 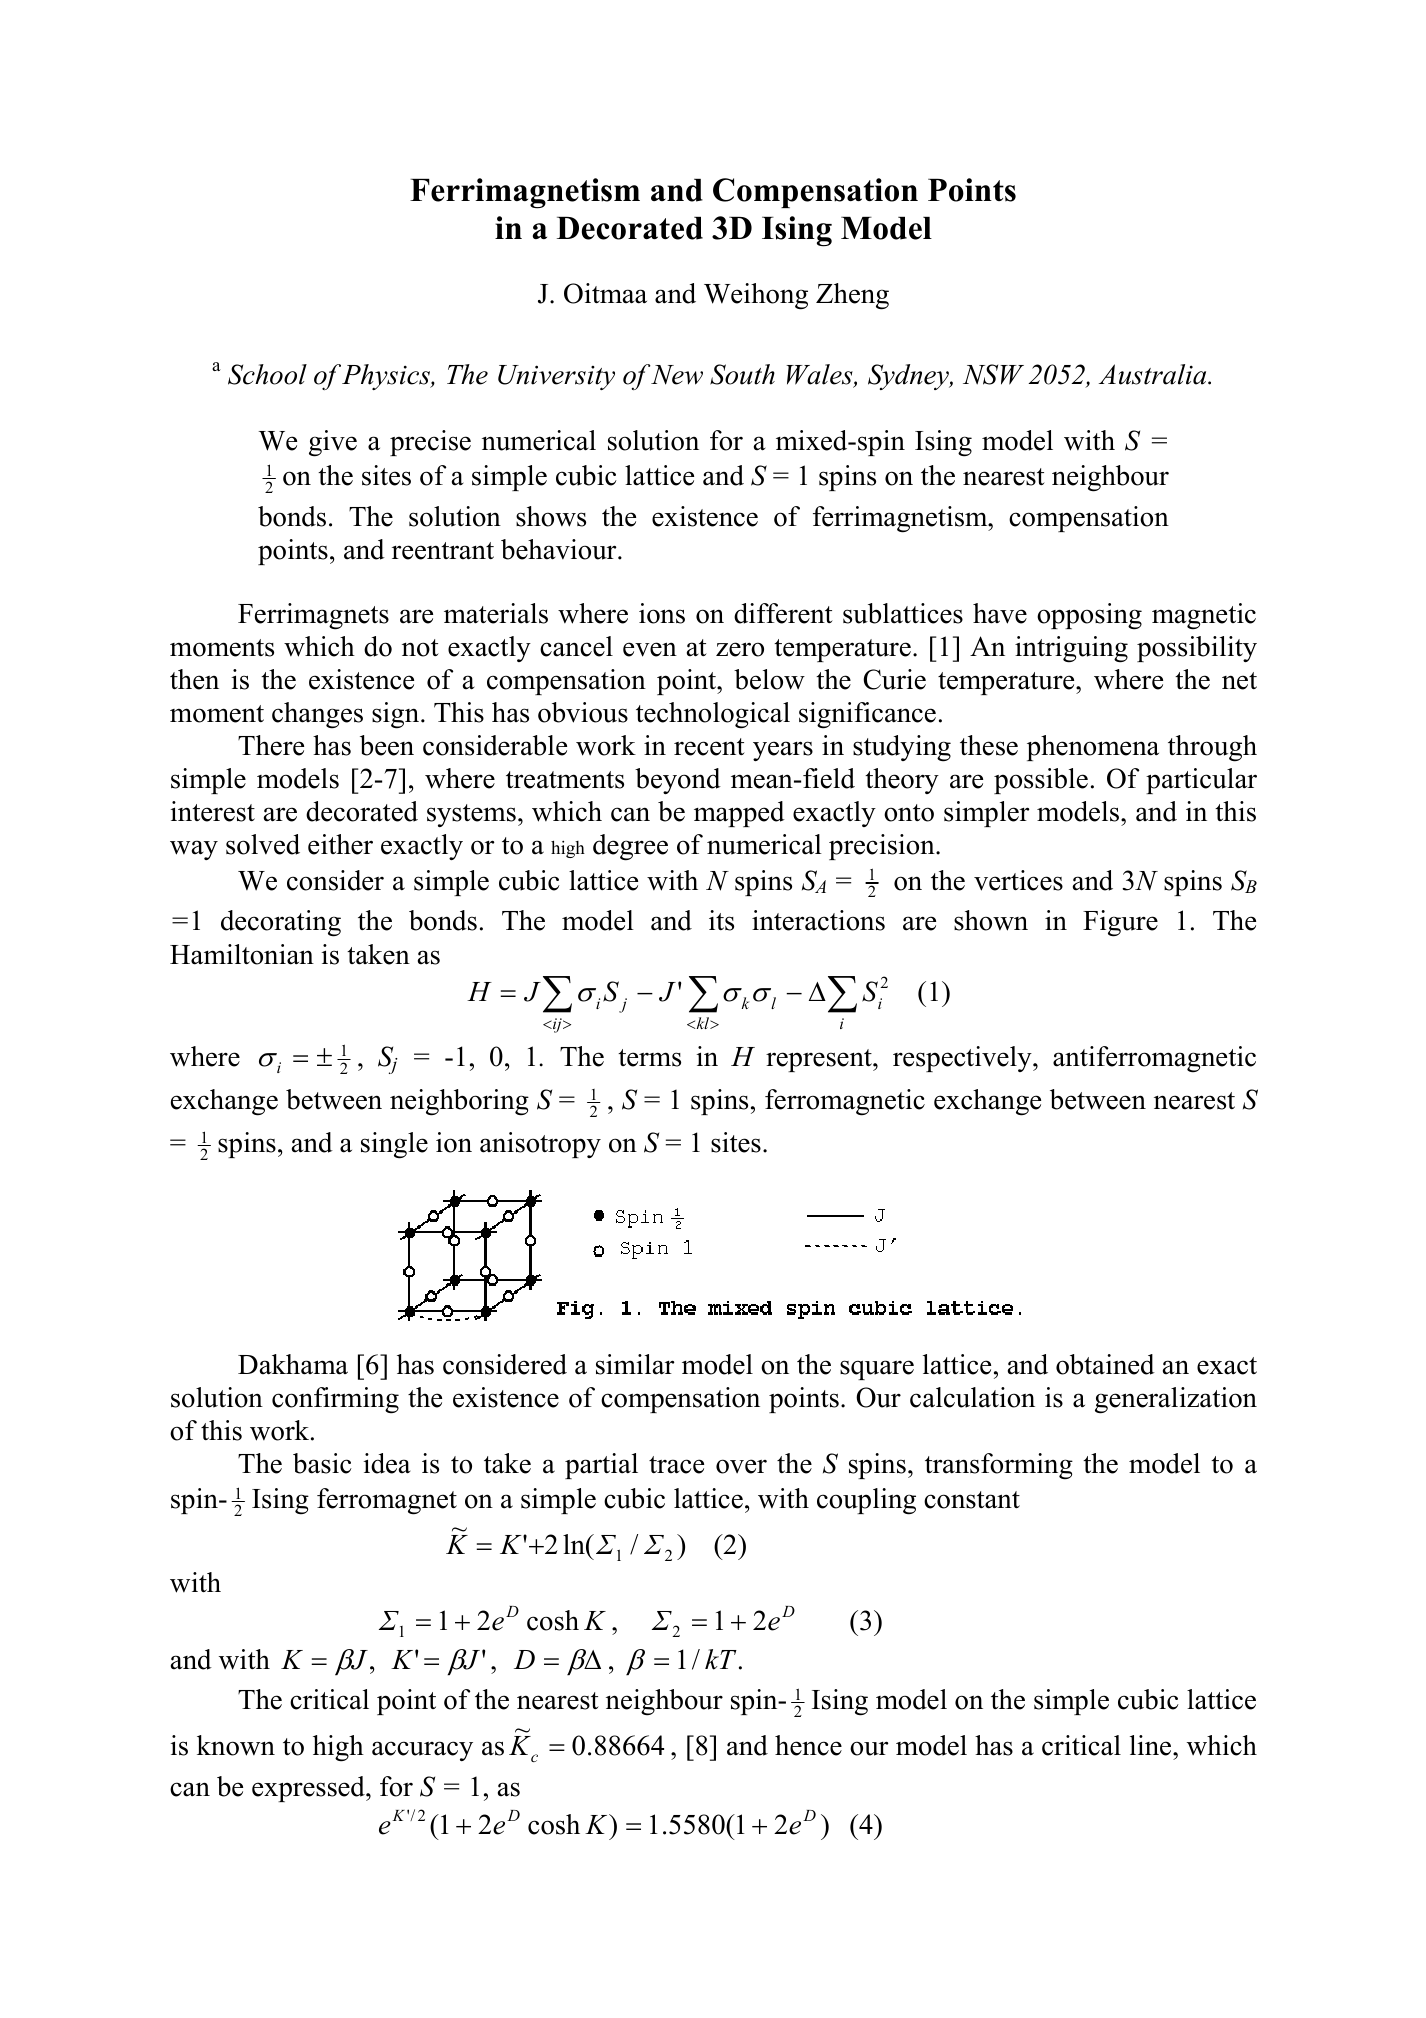 I want to click on terms, so click(x=649, y=1058).
